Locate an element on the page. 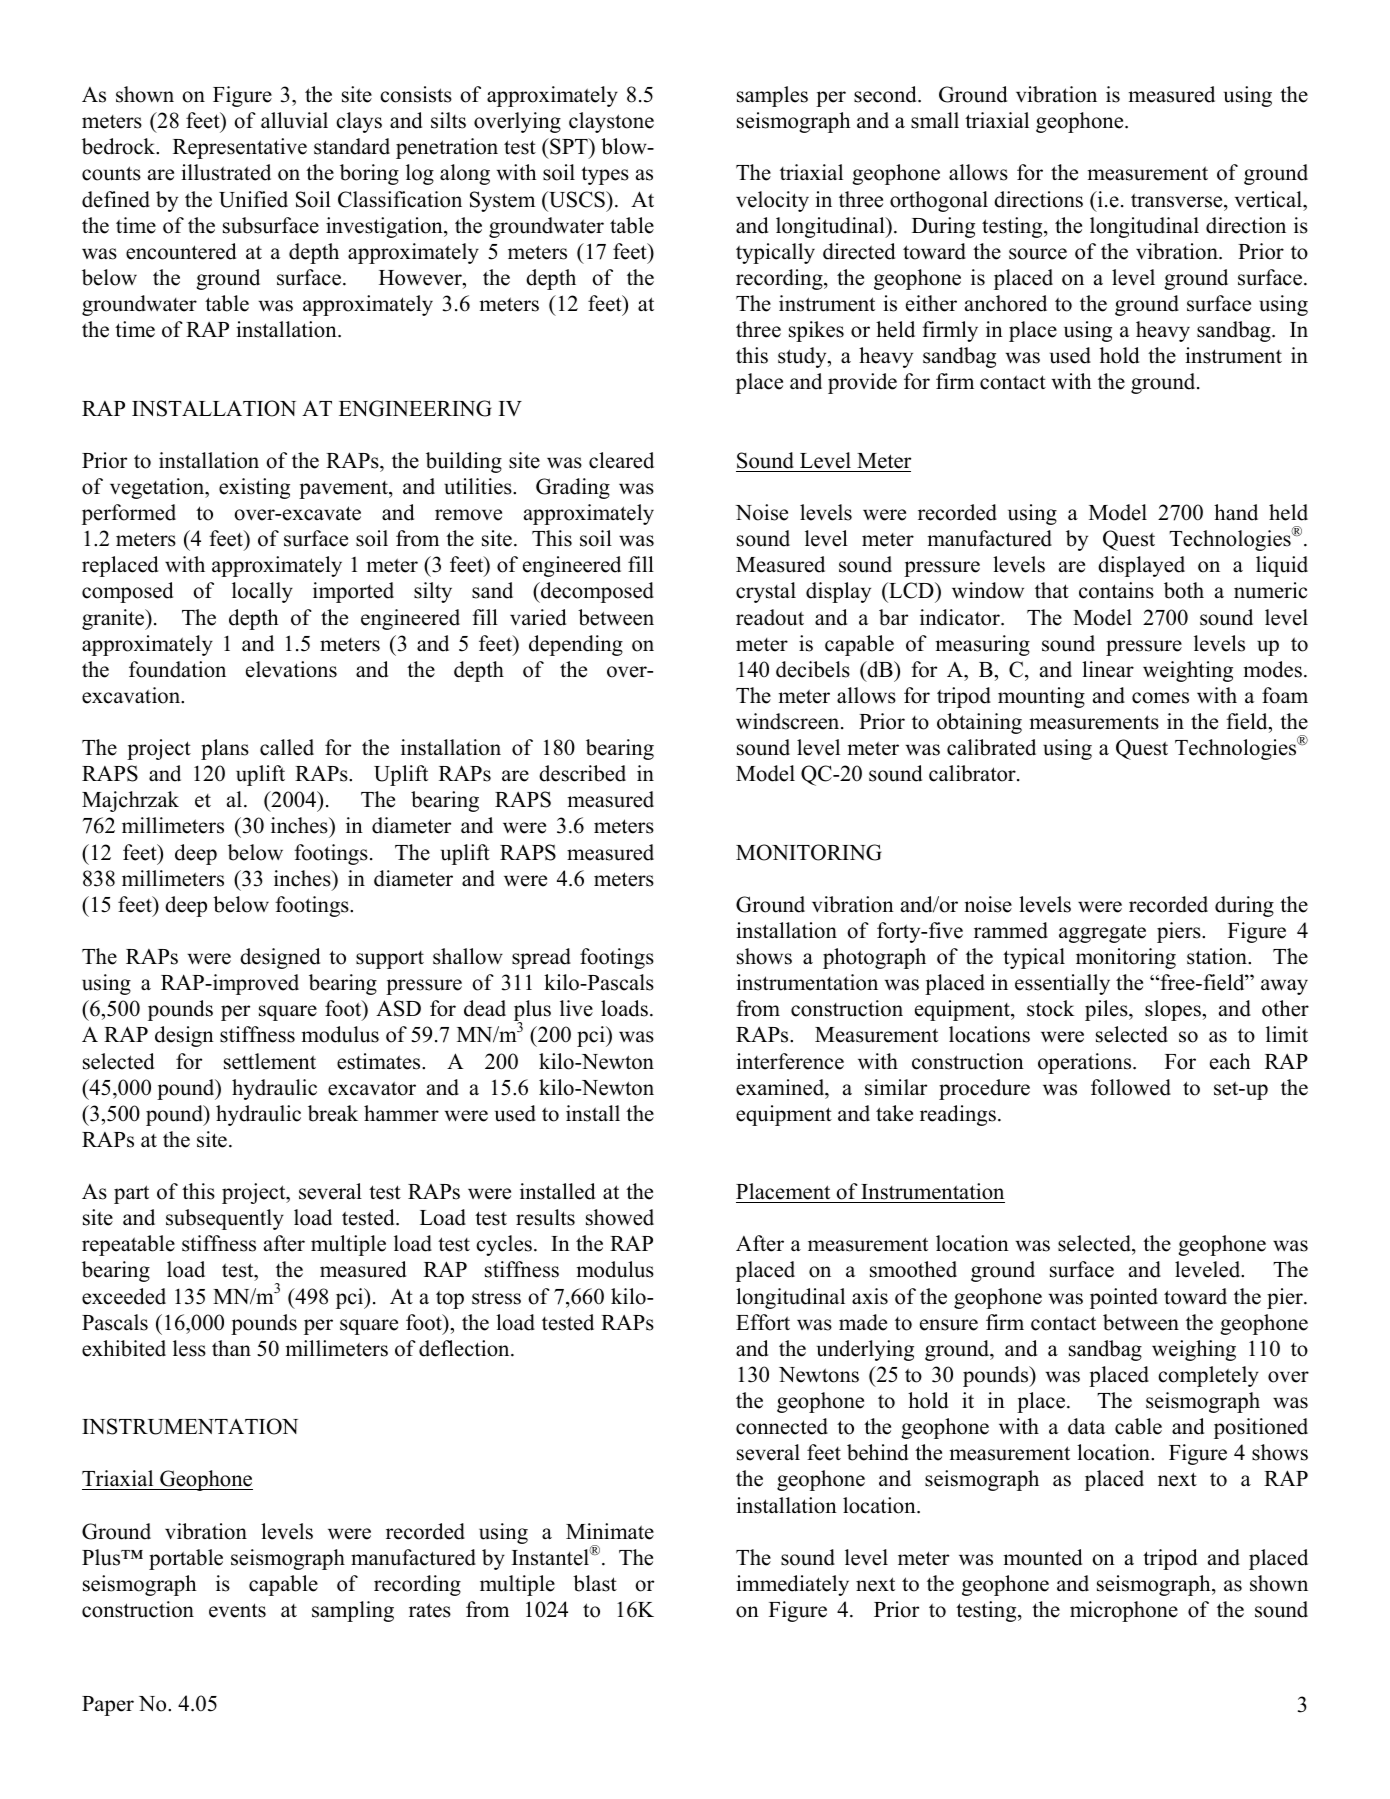 This page has width=1390, height=1799. weighing is located at coordinates (1194, 1350).
